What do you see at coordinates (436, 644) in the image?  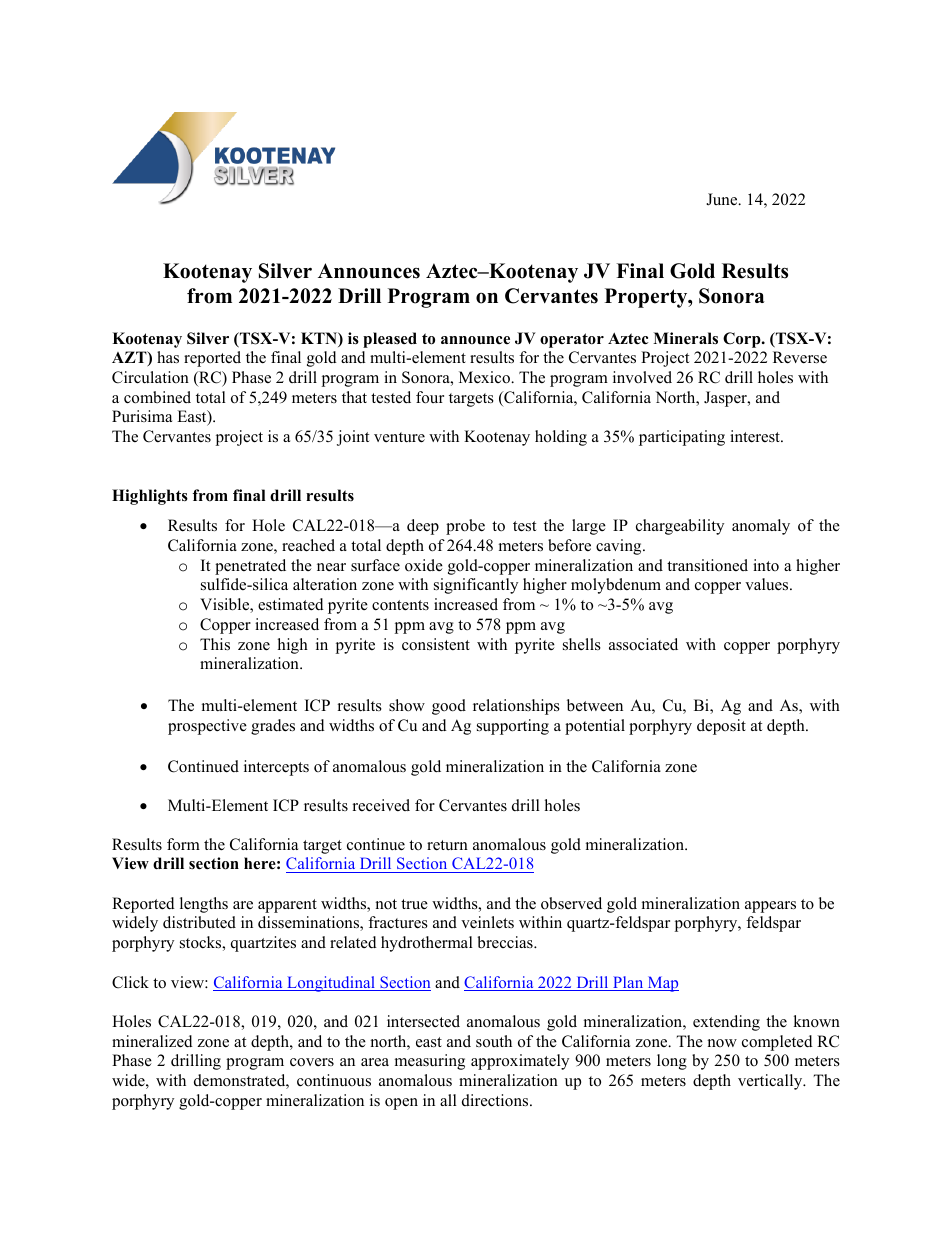 I see `consistent` at bounding box center [436, 644].
